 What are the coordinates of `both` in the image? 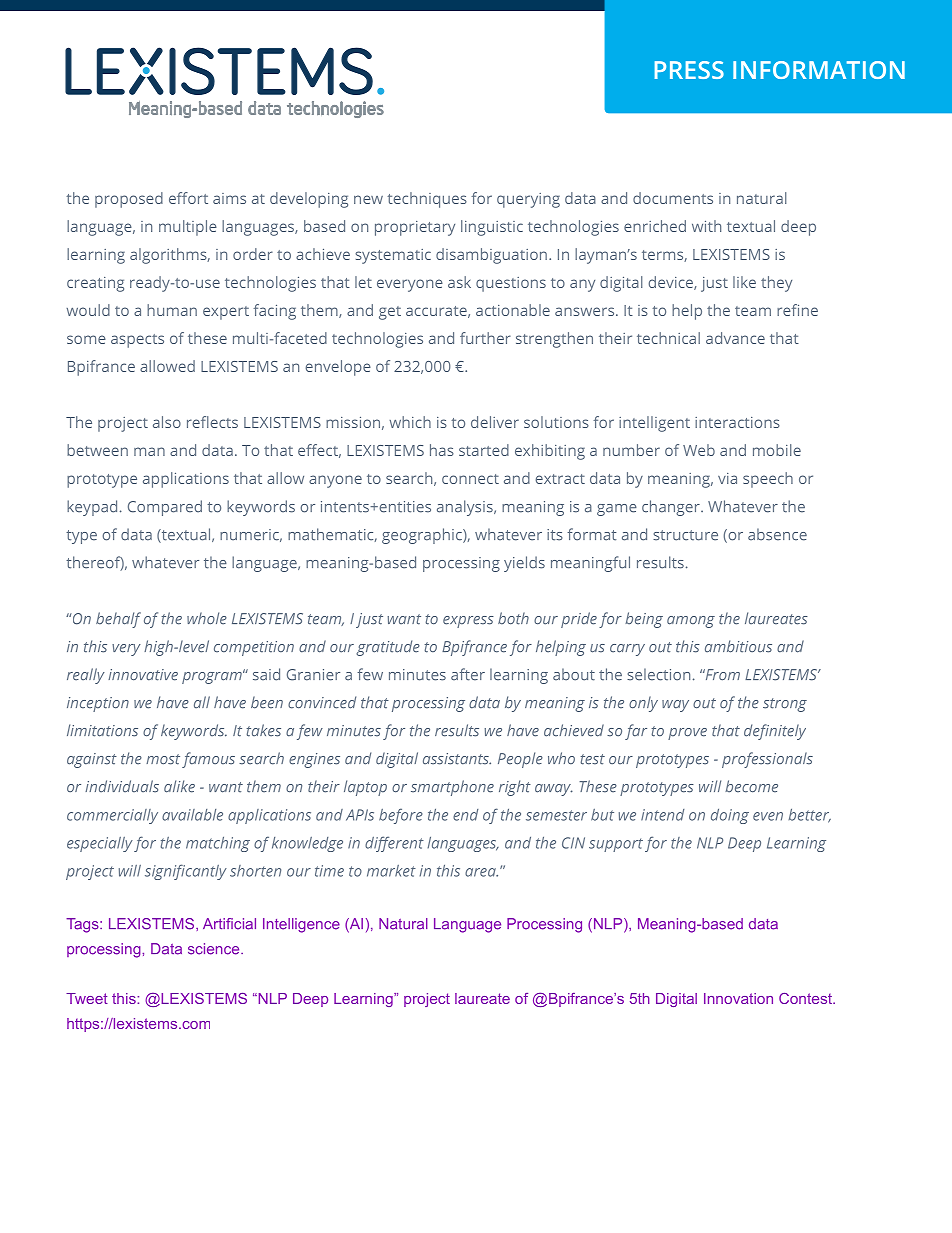 It's located at (513, 618).
